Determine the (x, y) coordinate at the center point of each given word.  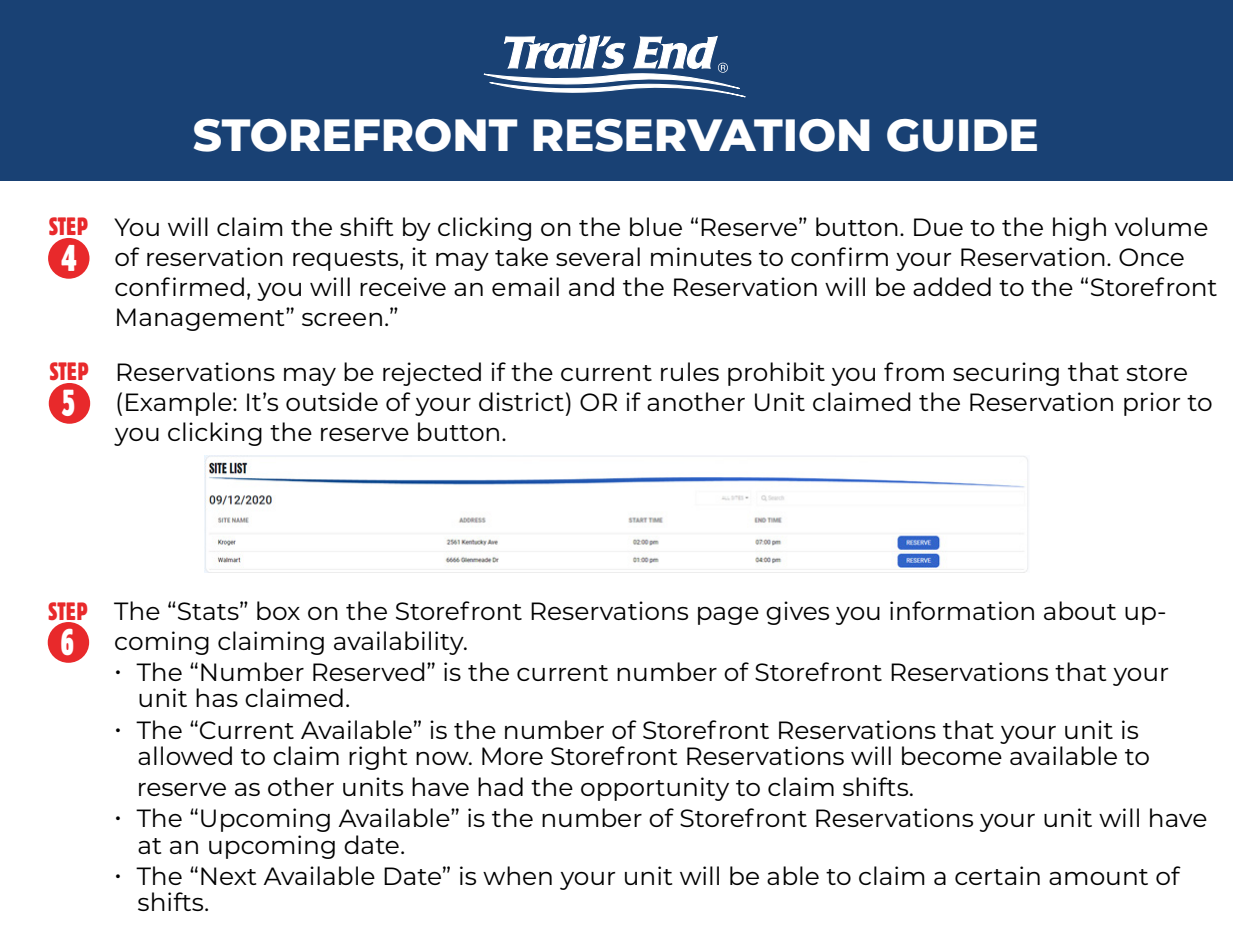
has (217, 697)
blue (656, 226)
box (278, 610)
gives (797, 613)
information (962, 610)
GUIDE (962, 135)
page (728, 616)
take (521, 256)
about (1080, 610)
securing (1006, 374)
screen (342, 319)
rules (690, 371)
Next (228, 876)
